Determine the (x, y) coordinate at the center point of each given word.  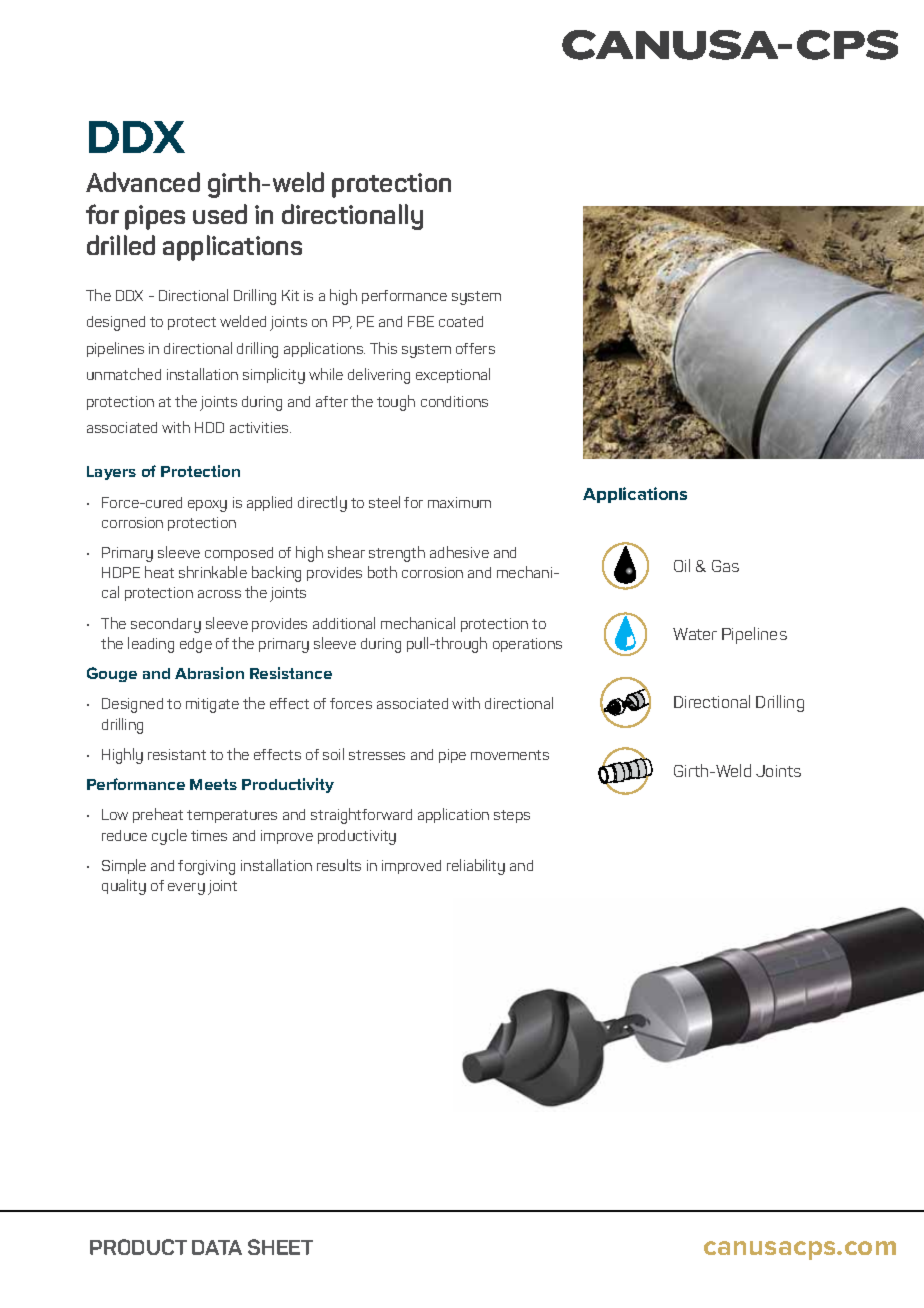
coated (461, 321)
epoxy (207, 506)
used (220, 214)
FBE (421, 321)
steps (512, 816)
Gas (725, 566)
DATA (217, 1247)
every (186, 889)
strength (397, 554)
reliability (476, 867)
